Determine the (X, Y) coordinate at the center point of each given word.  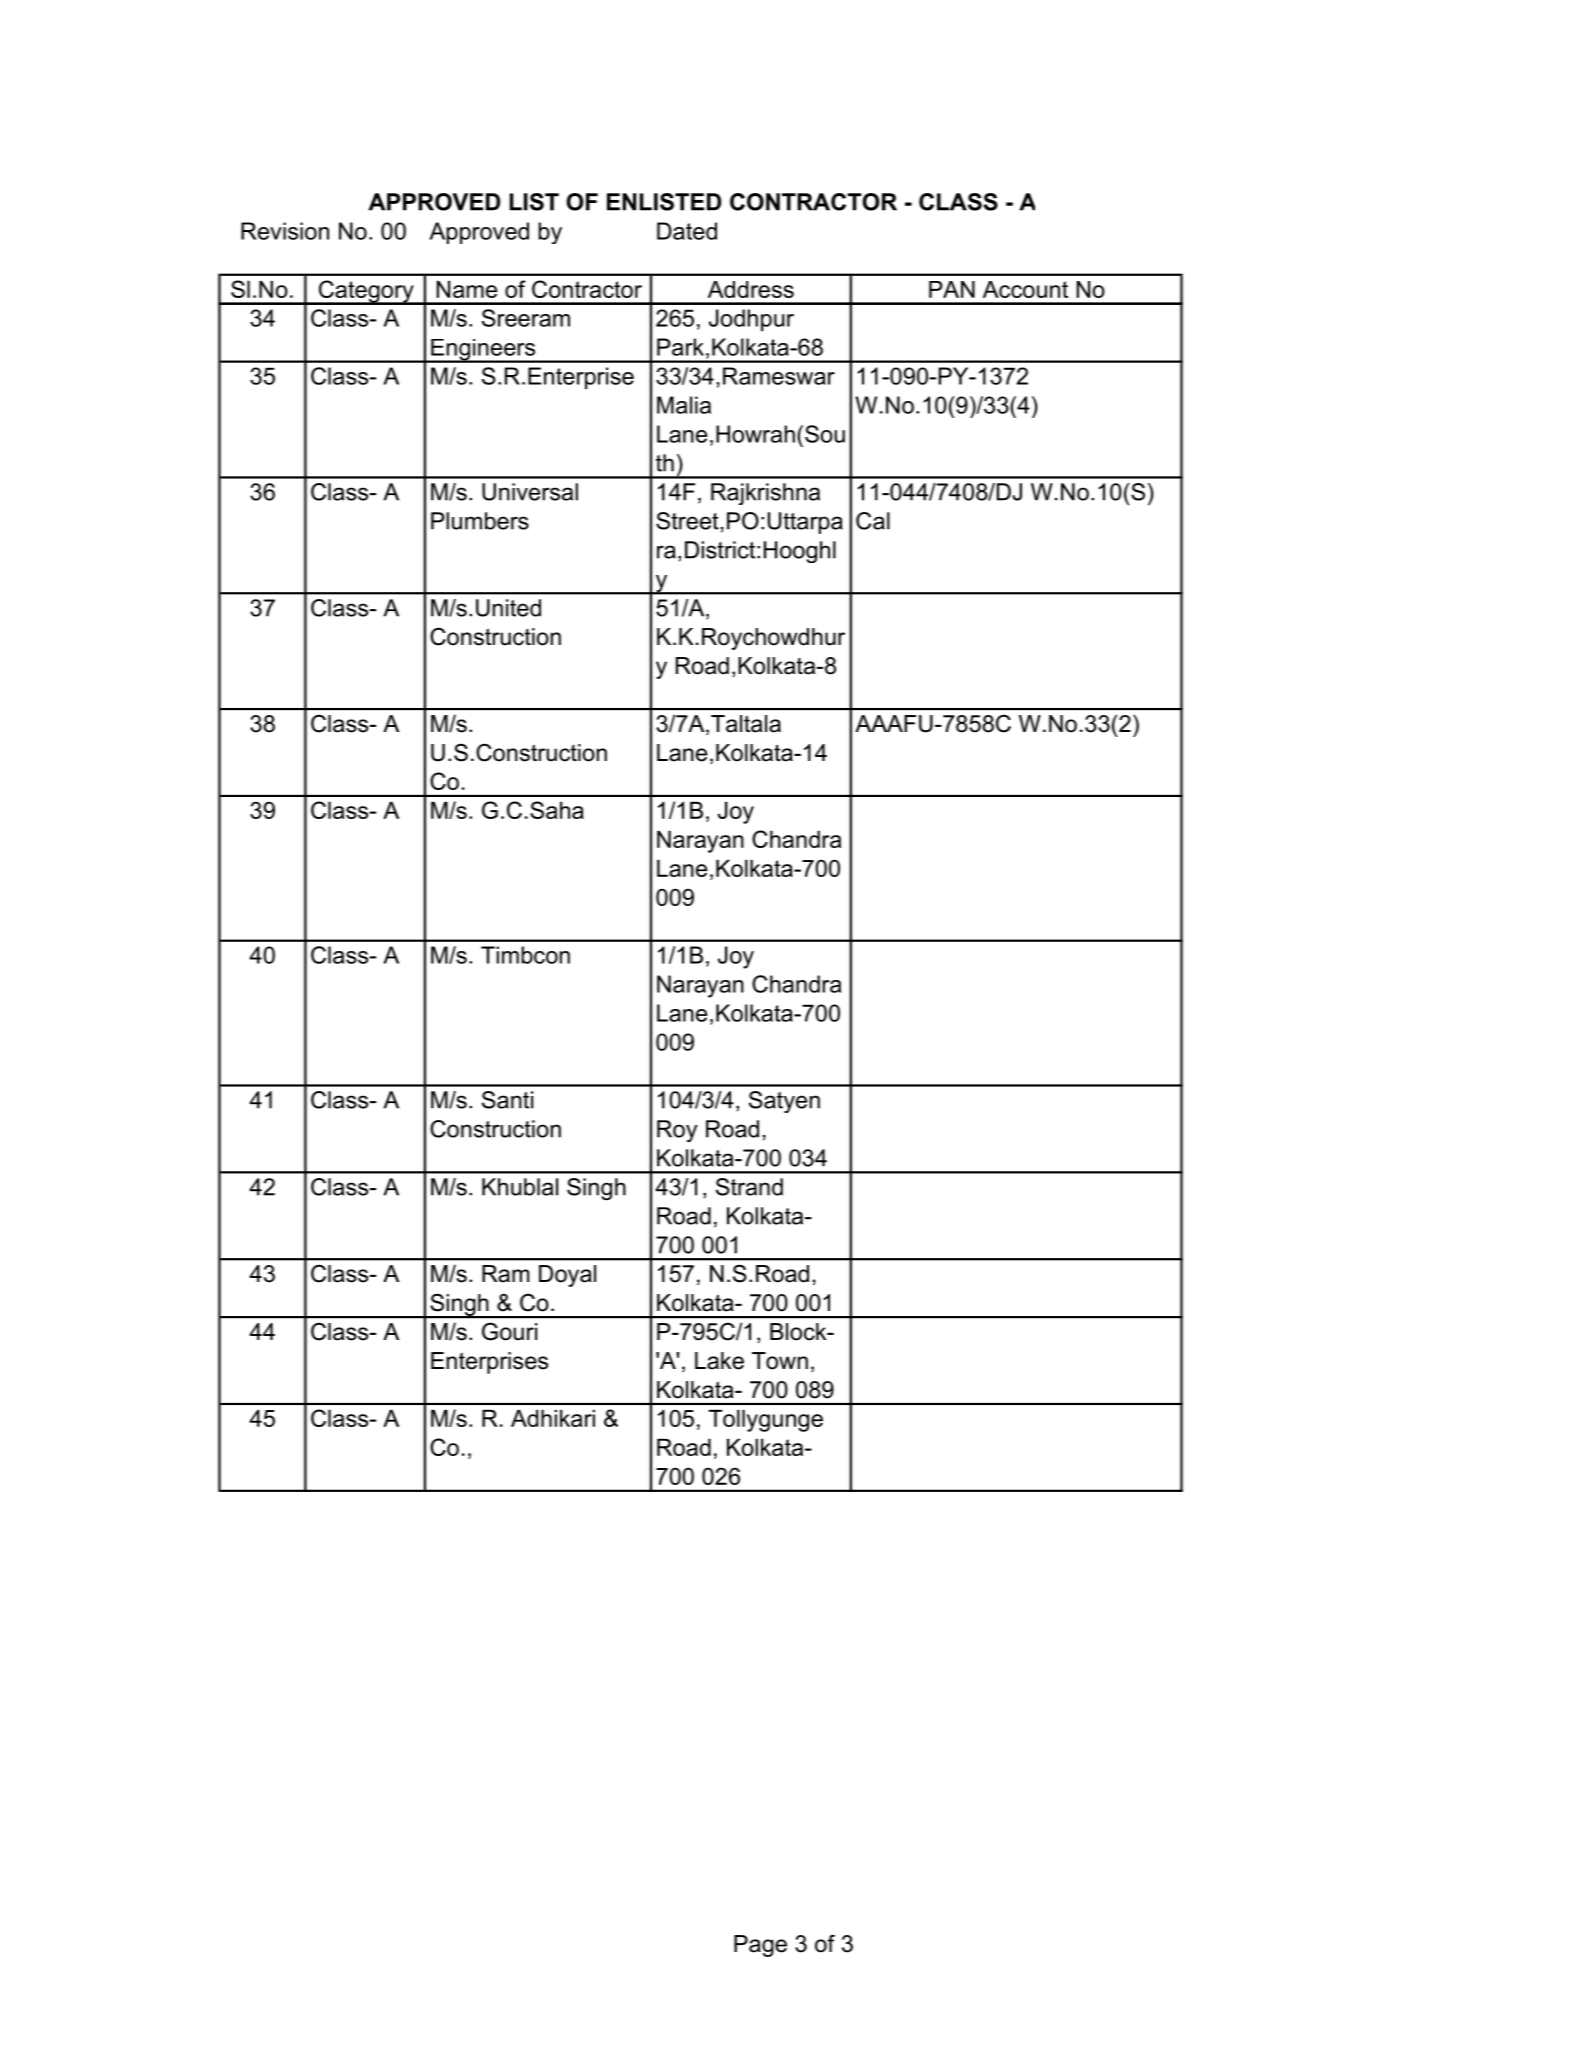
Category (366, 292)
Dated (687, 231)
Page (760, 1946)
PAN (952, 289)
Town (780, 1361)
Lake (719, 1361)
